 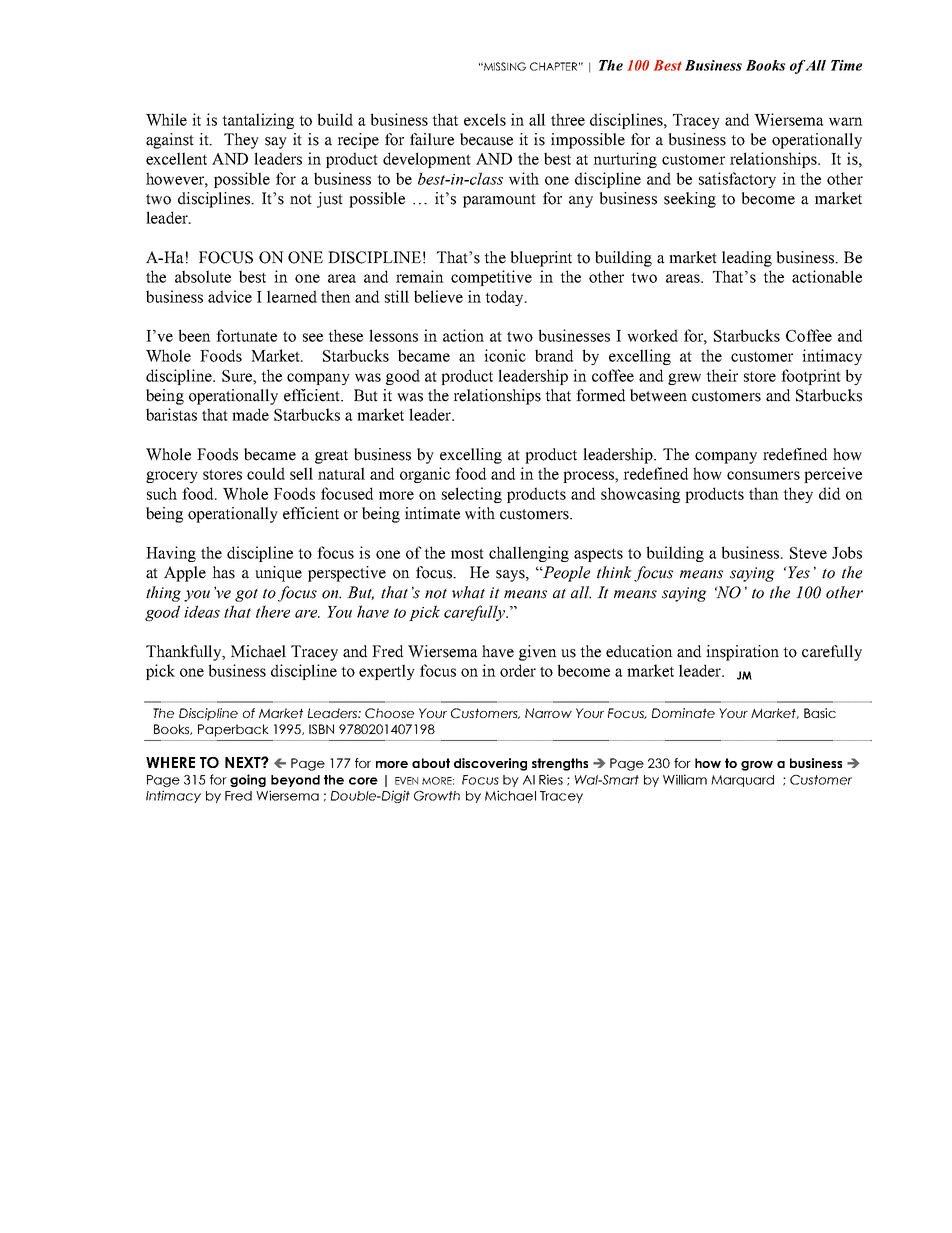 What do you see at coordinates (529, 554) in the screenshot?
I see `challenging` at bounding box center [529, 554].
